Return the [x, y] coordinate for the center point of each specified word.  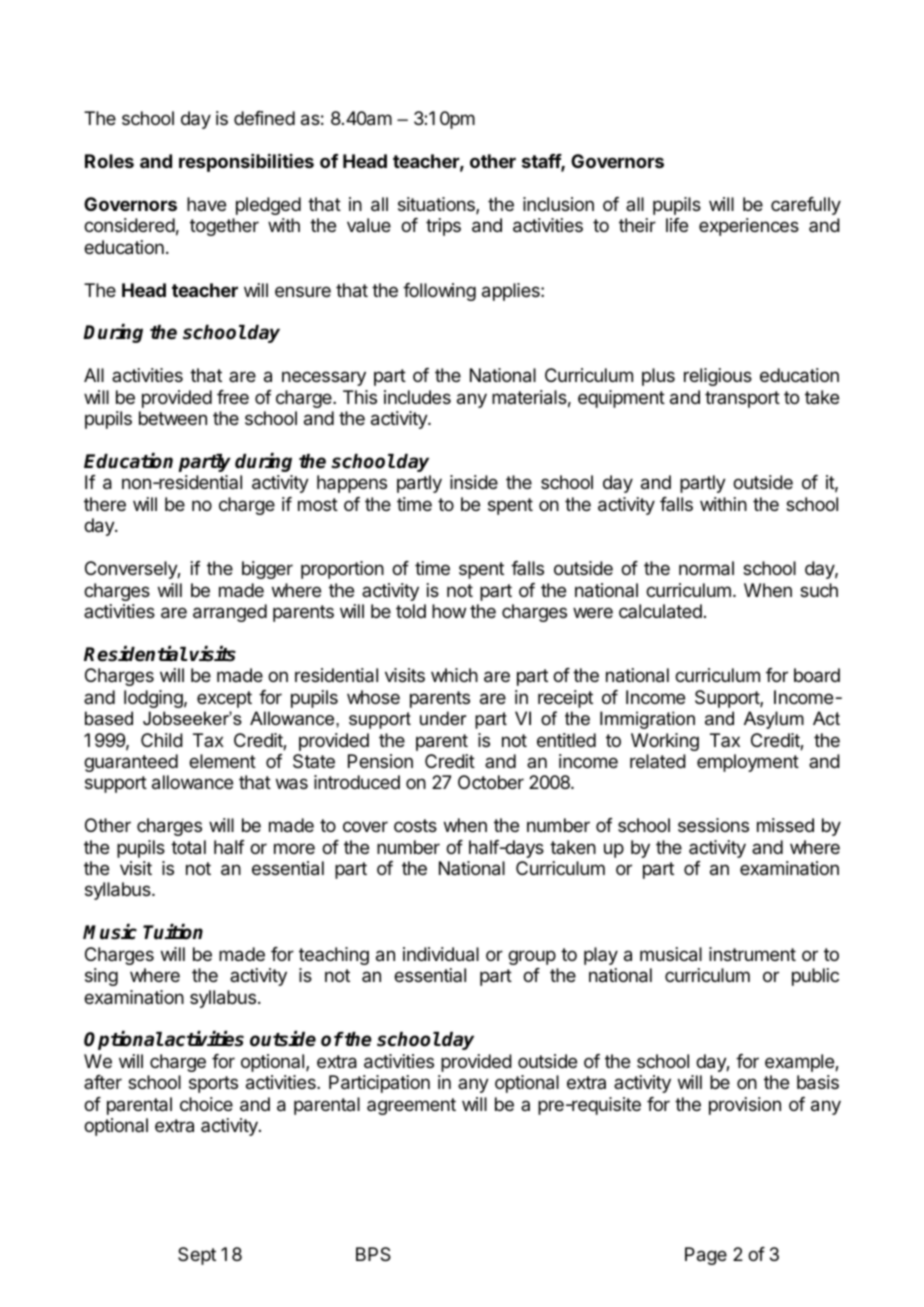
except [224, 699]
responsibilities [246, 162]
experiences [749, 227]
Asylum [774, 720]
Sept [197, 1256]
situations [437, 205]
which [454, 675]
